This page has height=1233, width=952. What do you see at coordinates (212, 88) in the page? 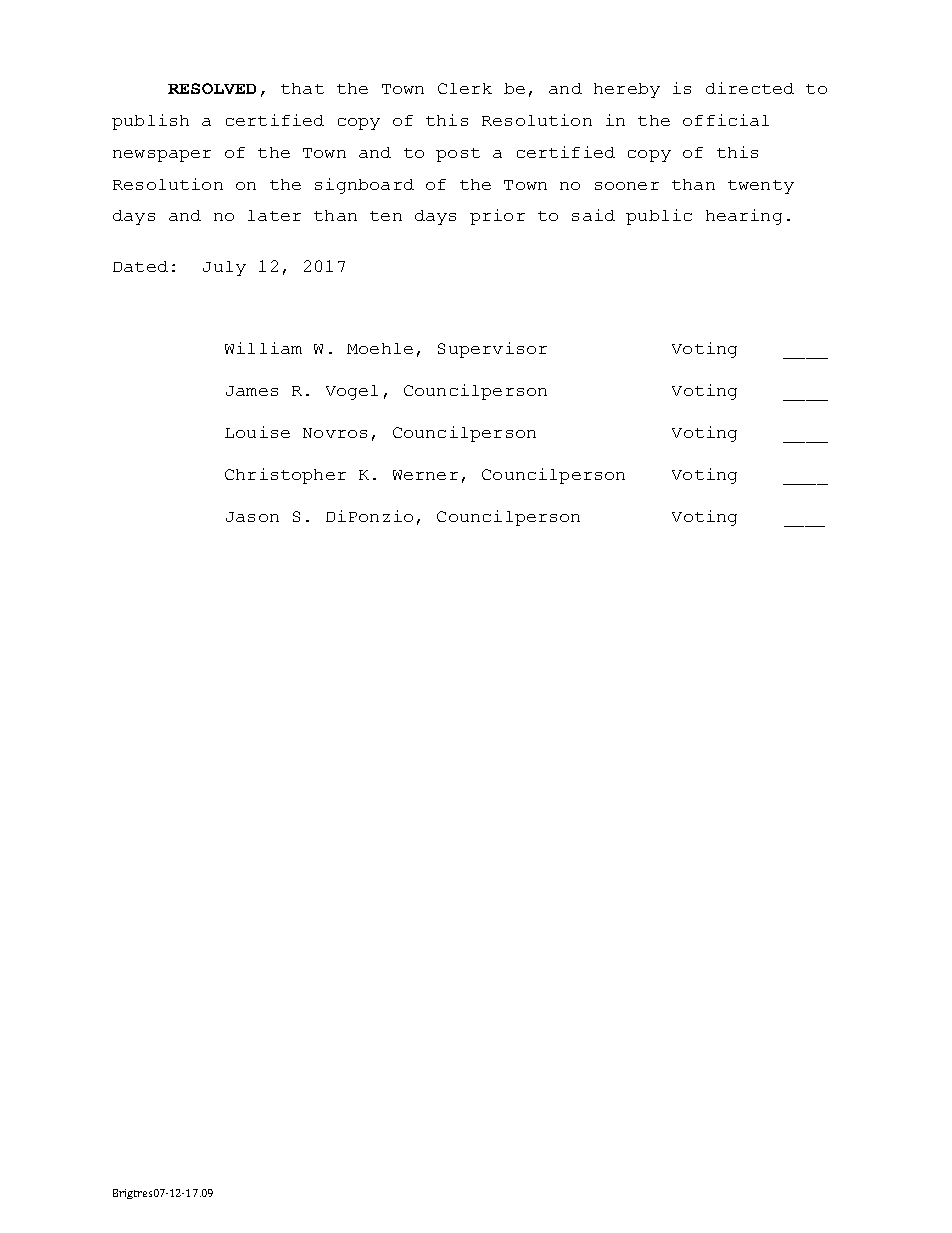
I see `RESOLVED` at bounding box center [212, 88].
